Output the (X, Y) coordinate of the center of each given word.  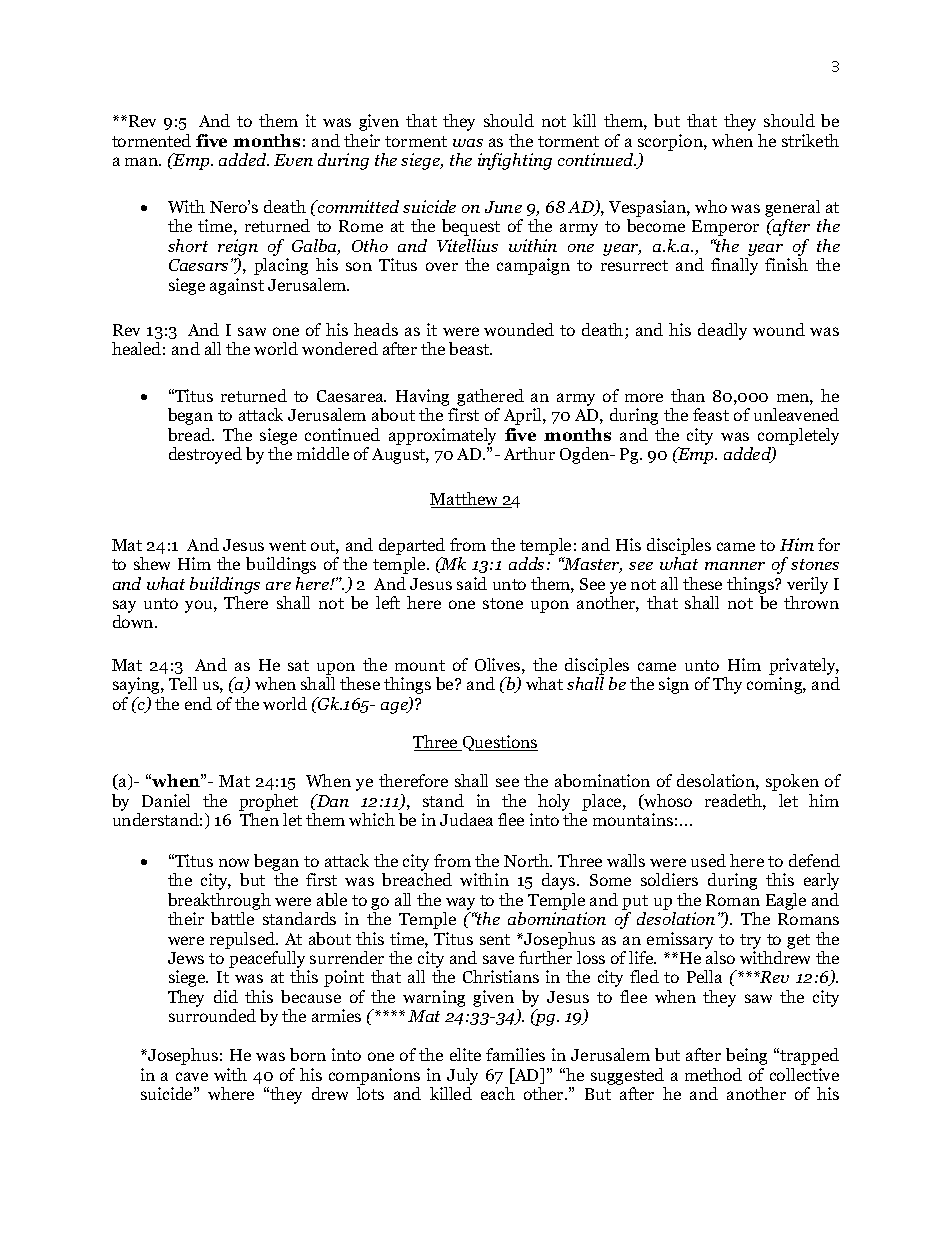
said (472, 583)
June (503, 207)
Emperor (725, 228)
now (234, 862)
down (134, 621)
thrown (811, 602)
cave (192, 1076)
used (708, 860)
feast (711, 414)
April (524, 416)
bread (191, 434)
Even (293, 160)
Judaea (466, 819)
